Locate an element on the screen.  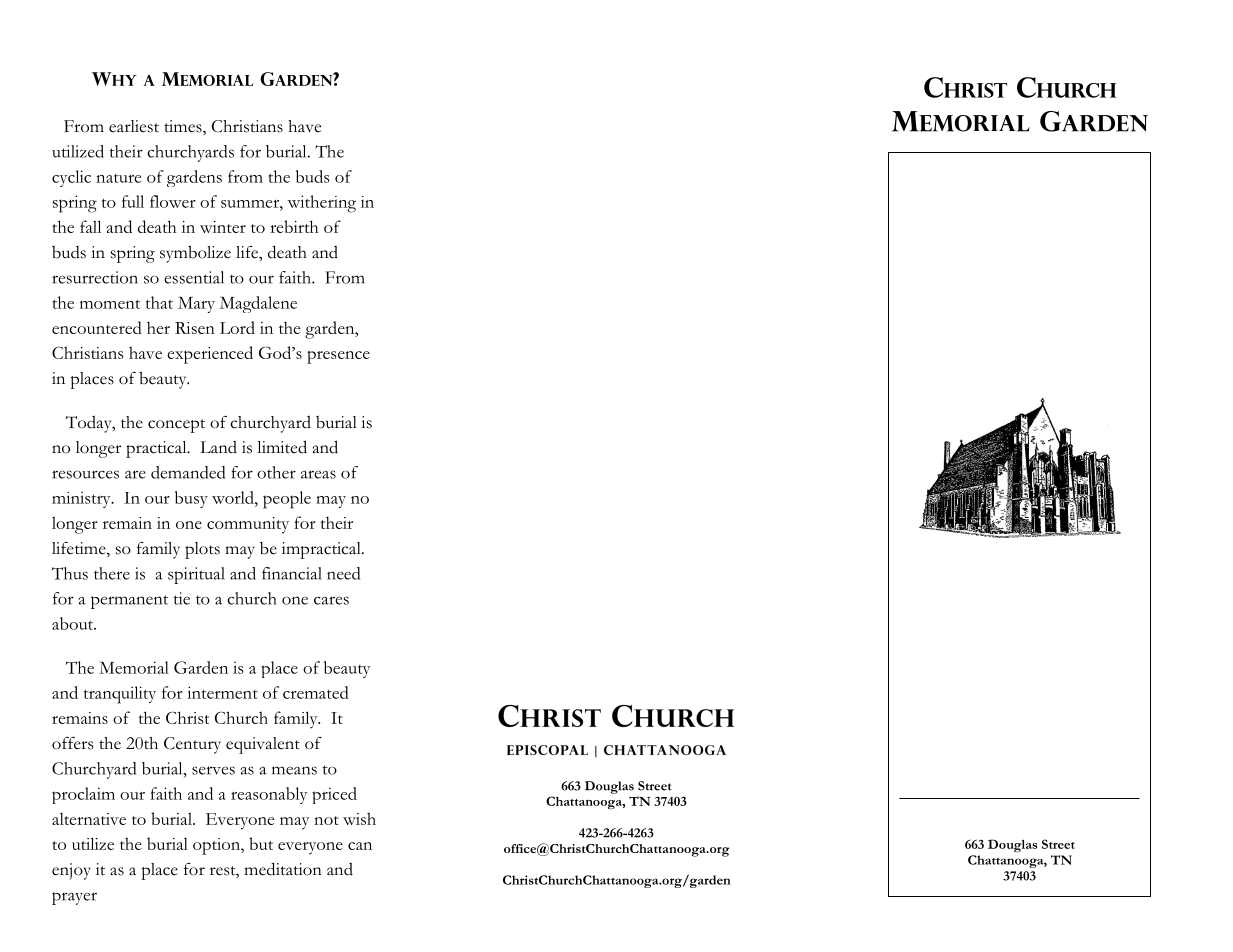
nature is located at coordinates (118, 178).
